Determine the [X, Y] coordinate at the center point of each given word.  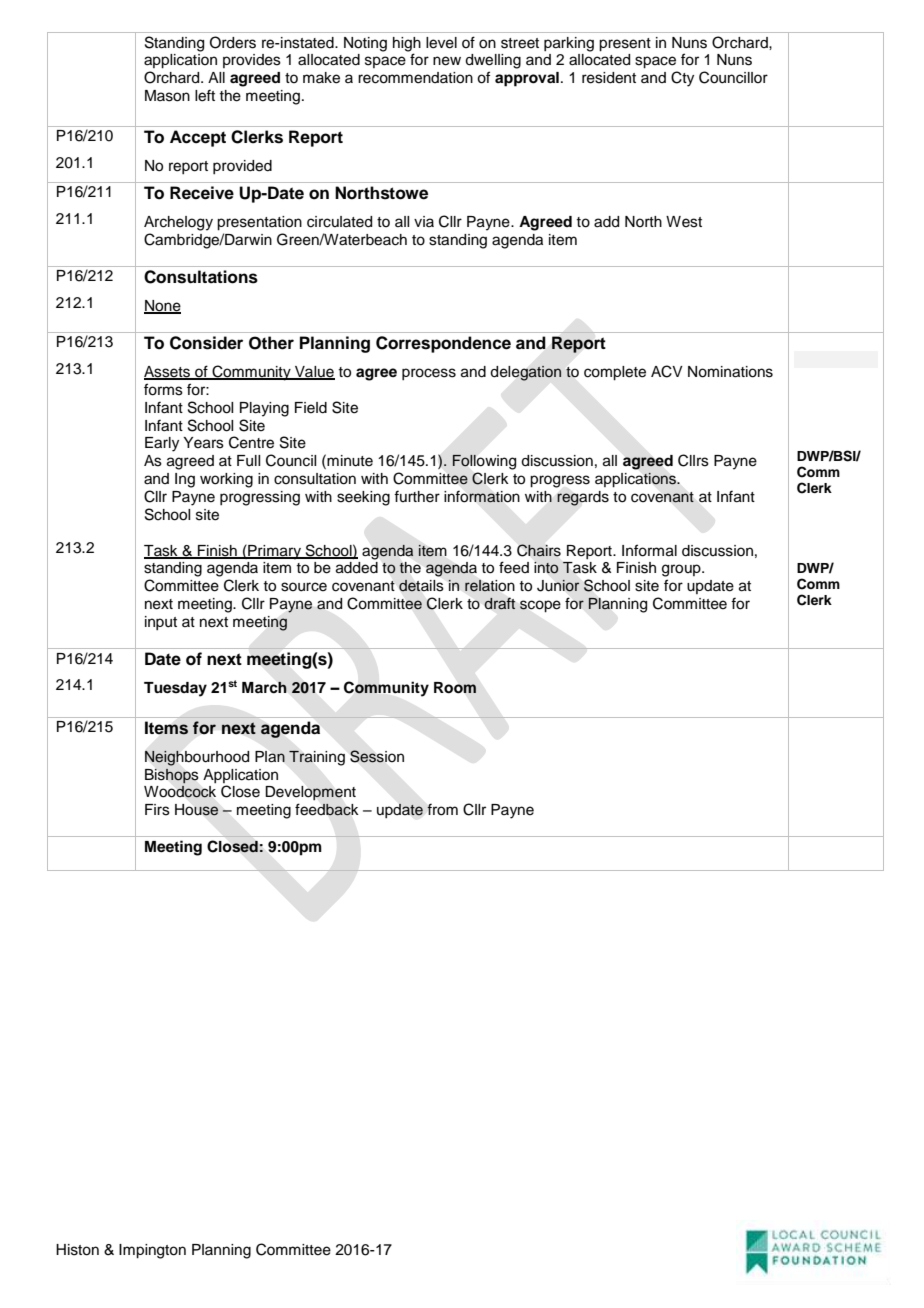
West [684, 222]
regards [583, 498]
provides [252, 61]
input [161, 623]
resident [609, 78]
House [197, 810]
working [226, 480]
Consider [206, 343]
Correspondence [443, 344]
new [447, 61]
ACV [667, 371]
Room [455, 688]
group [682, 570]
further [417, 496]
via [424, 221]
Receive [202, 193]
